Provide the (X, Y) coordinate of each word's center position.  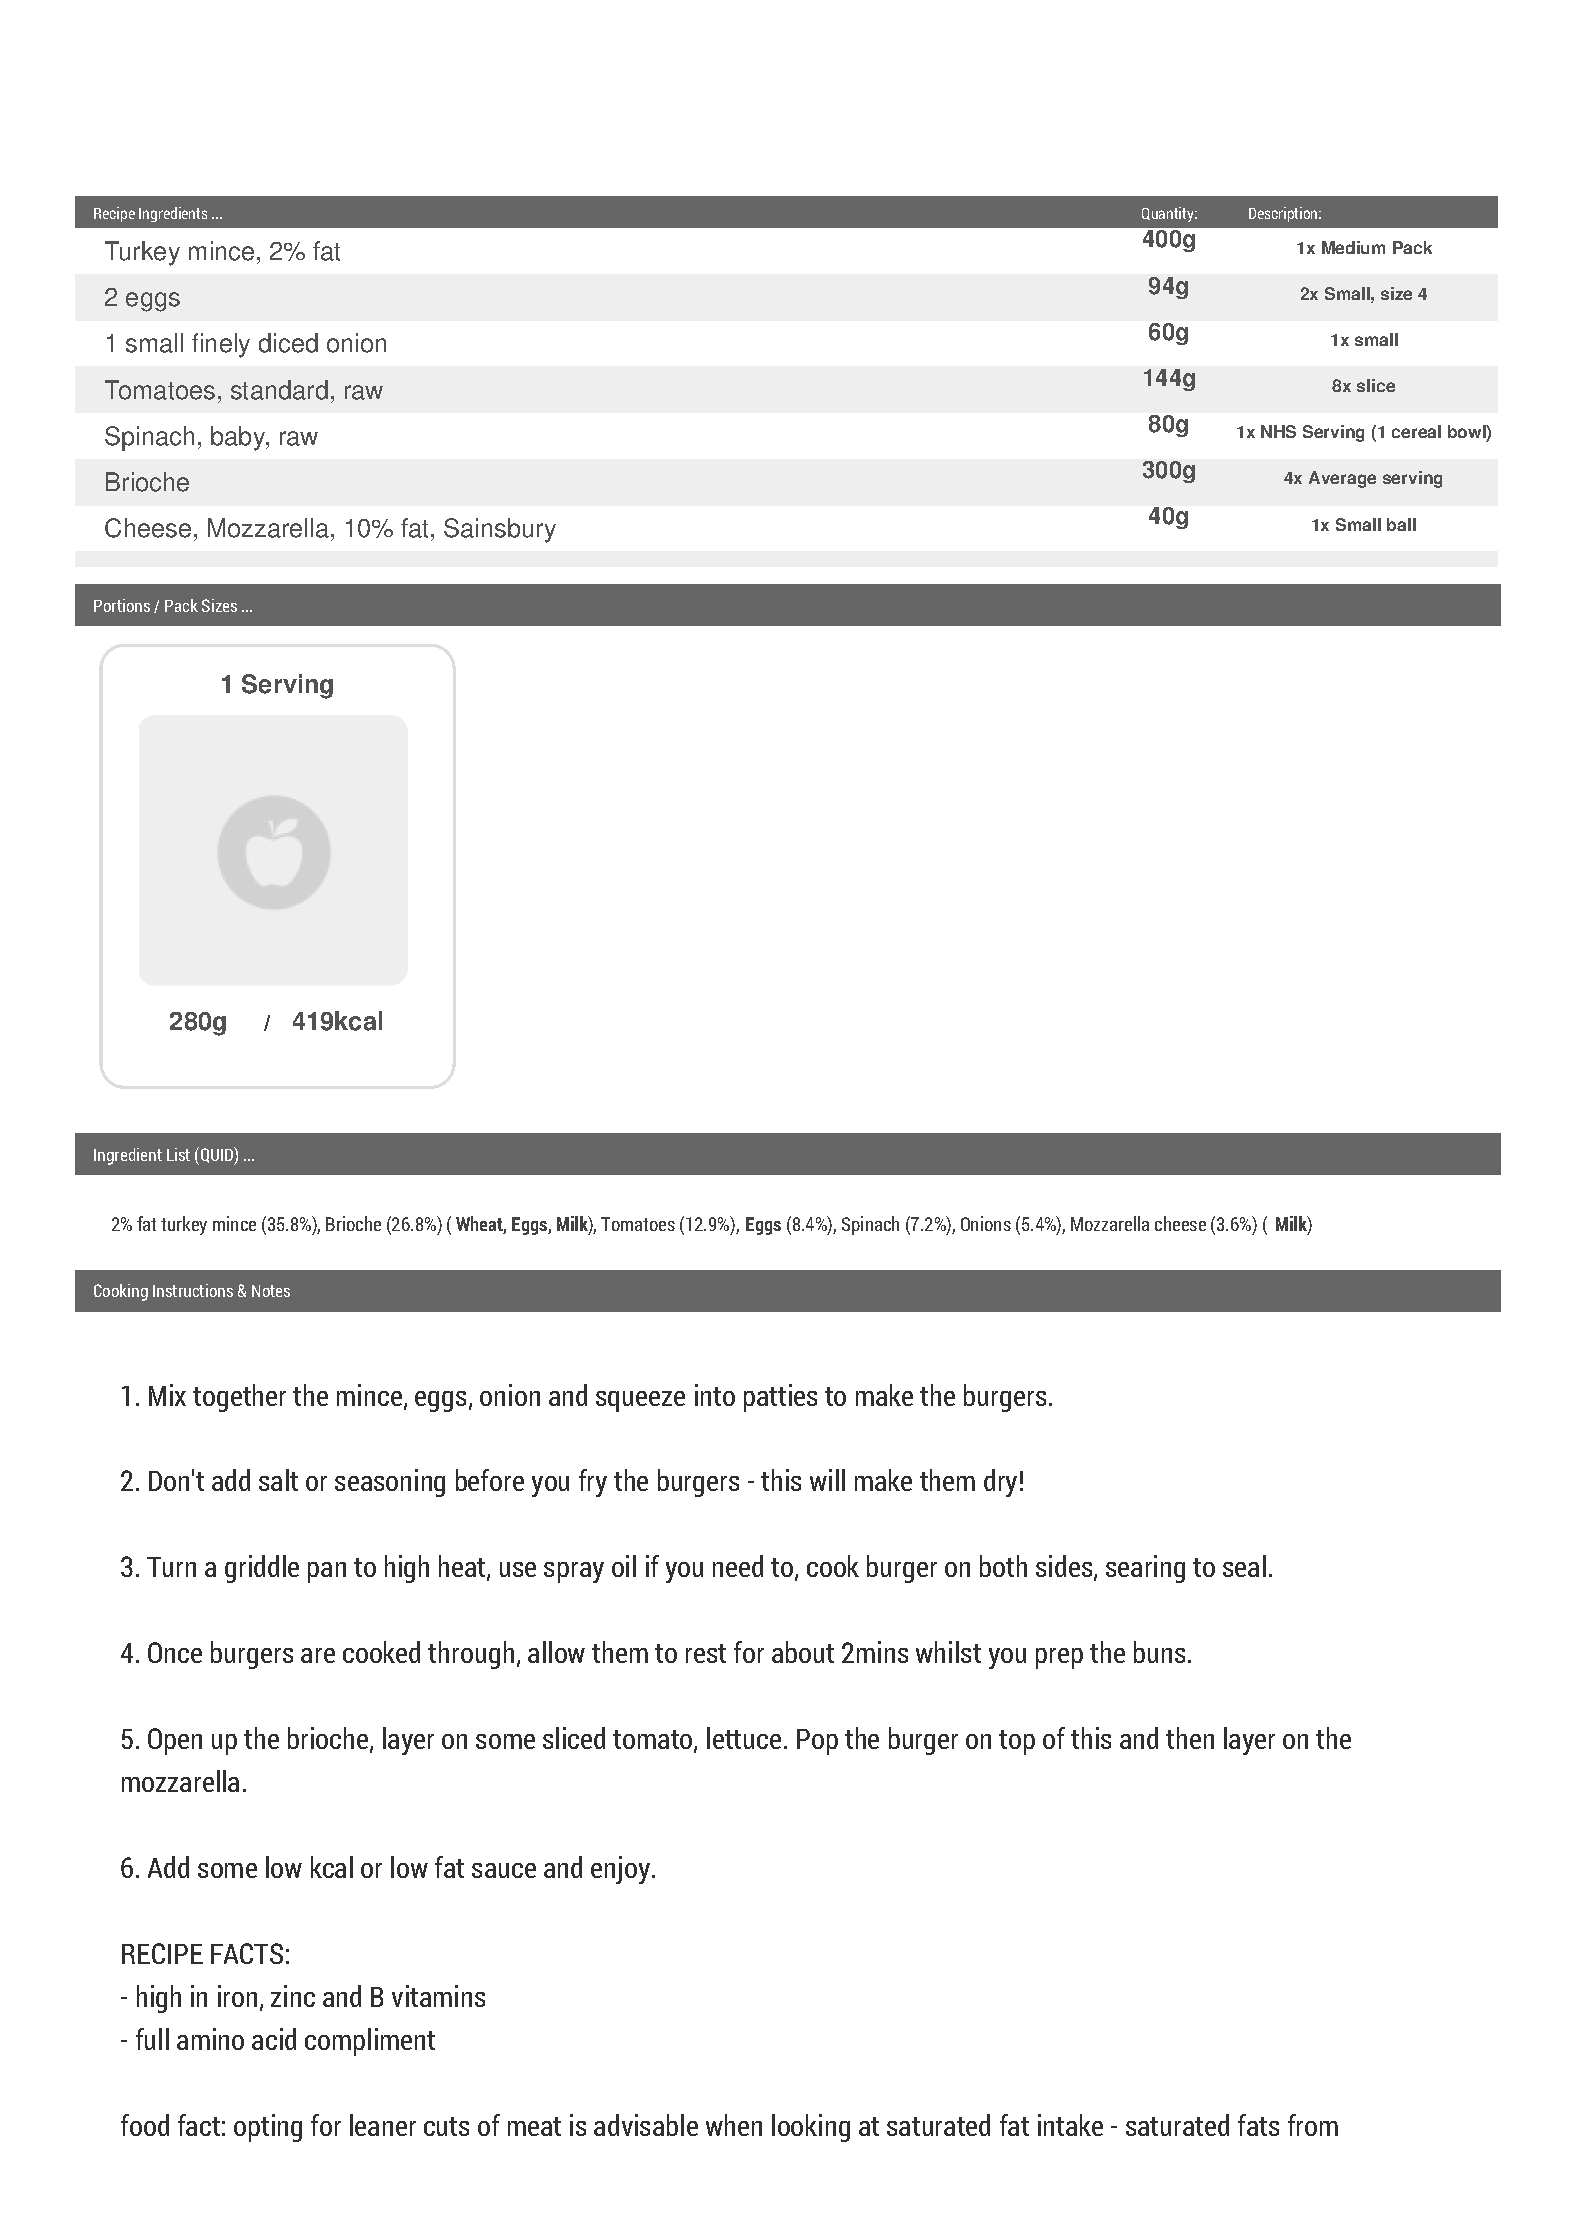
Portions (122, 605)
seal (1244, 1566)
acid (274, 2039)
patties (780, 1398)
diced (288, 343)
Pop (817, 1742)
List (178, 1154)
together (239, 1398)
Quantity (1169, 214)
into (715, 1395)
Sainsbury (500, 530)
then (1190, 1738)
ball (1401, 524)
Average (1342, 479)
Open (175, 1741)
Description (1284, 214)
